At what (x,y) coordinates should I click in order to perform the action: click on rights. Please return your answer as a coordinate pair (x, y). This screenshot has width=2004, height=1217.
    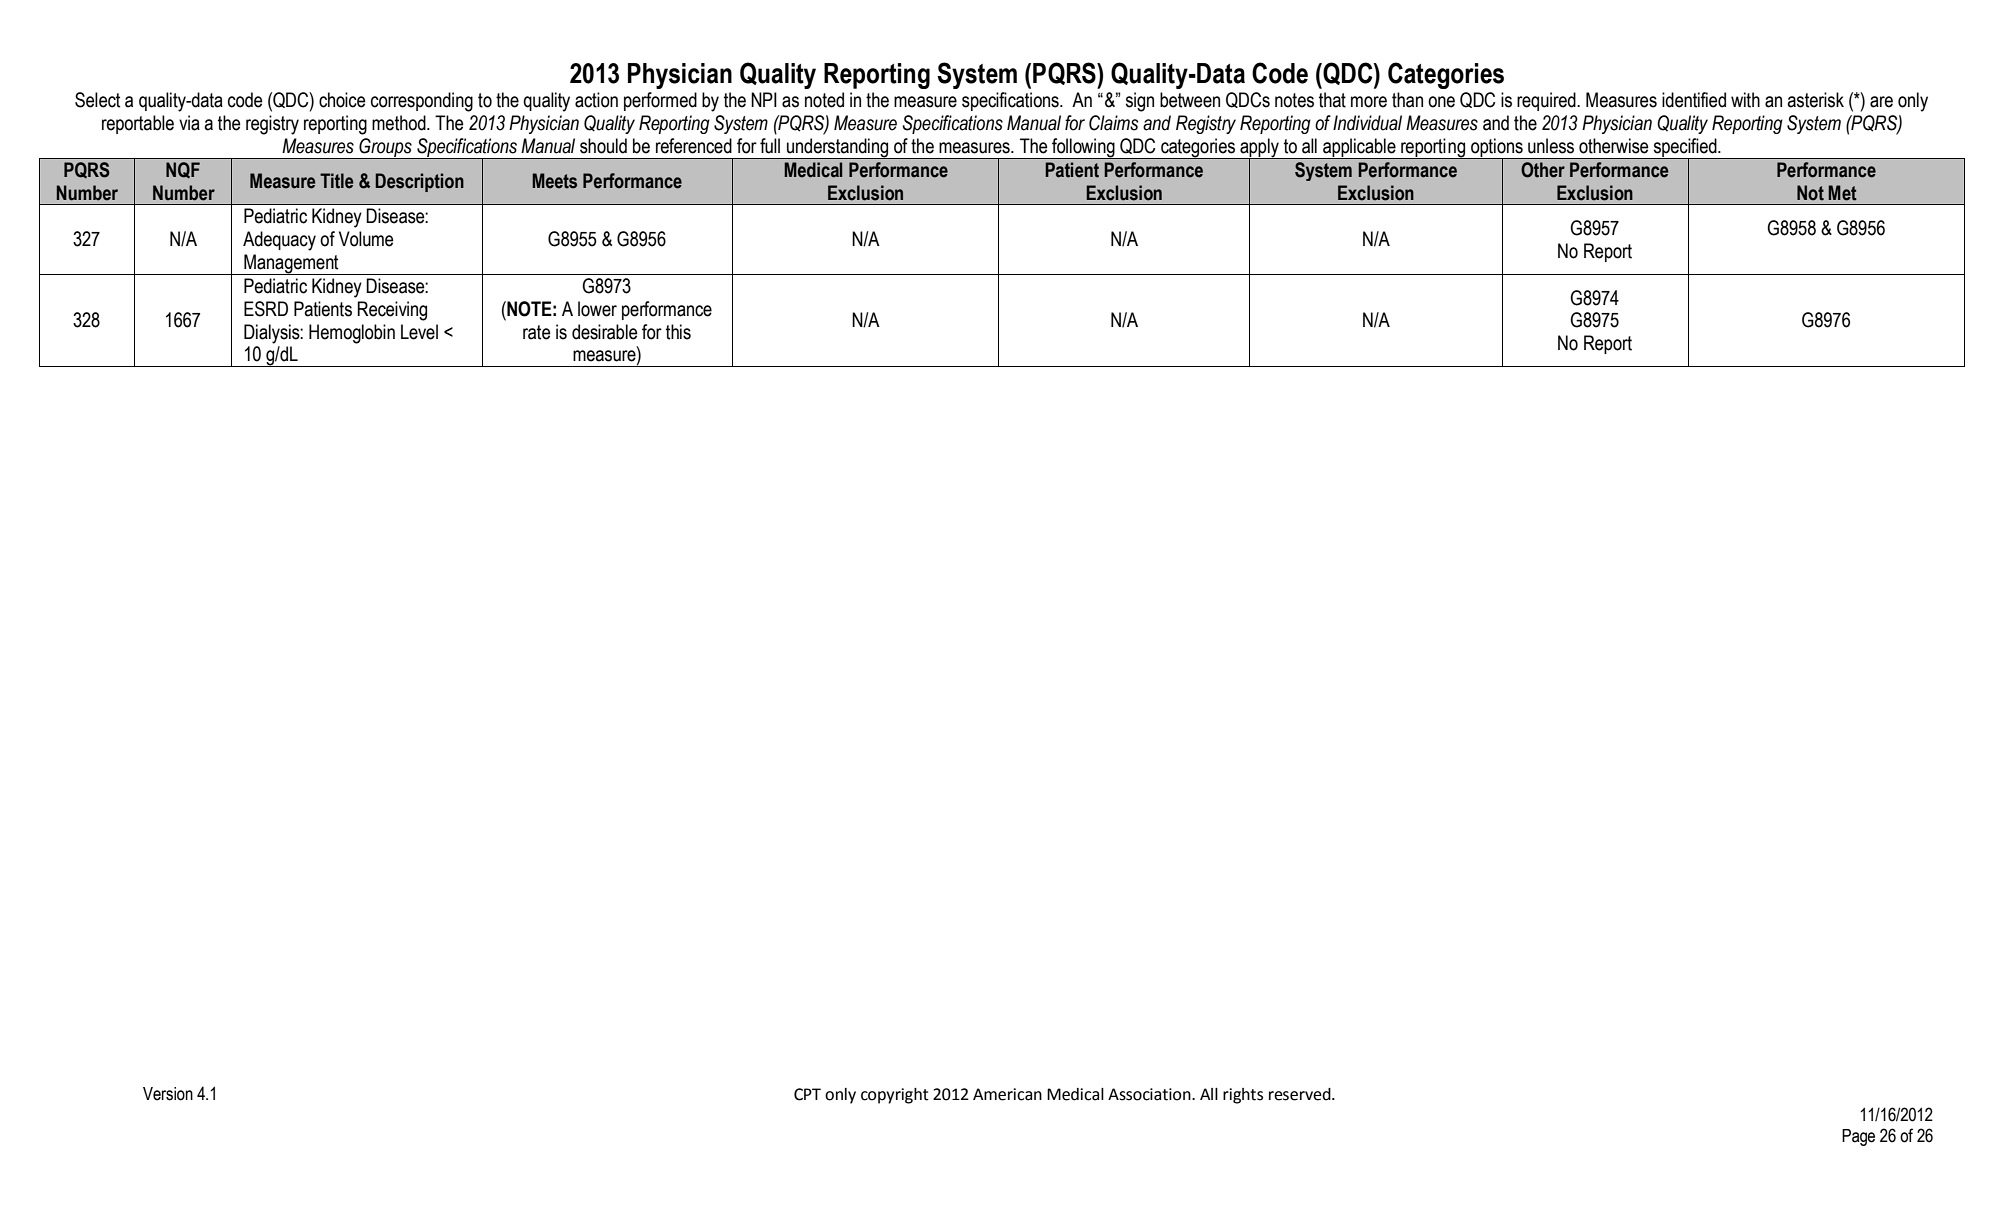
    Looking at the image, I should click on (1243, 1096).
